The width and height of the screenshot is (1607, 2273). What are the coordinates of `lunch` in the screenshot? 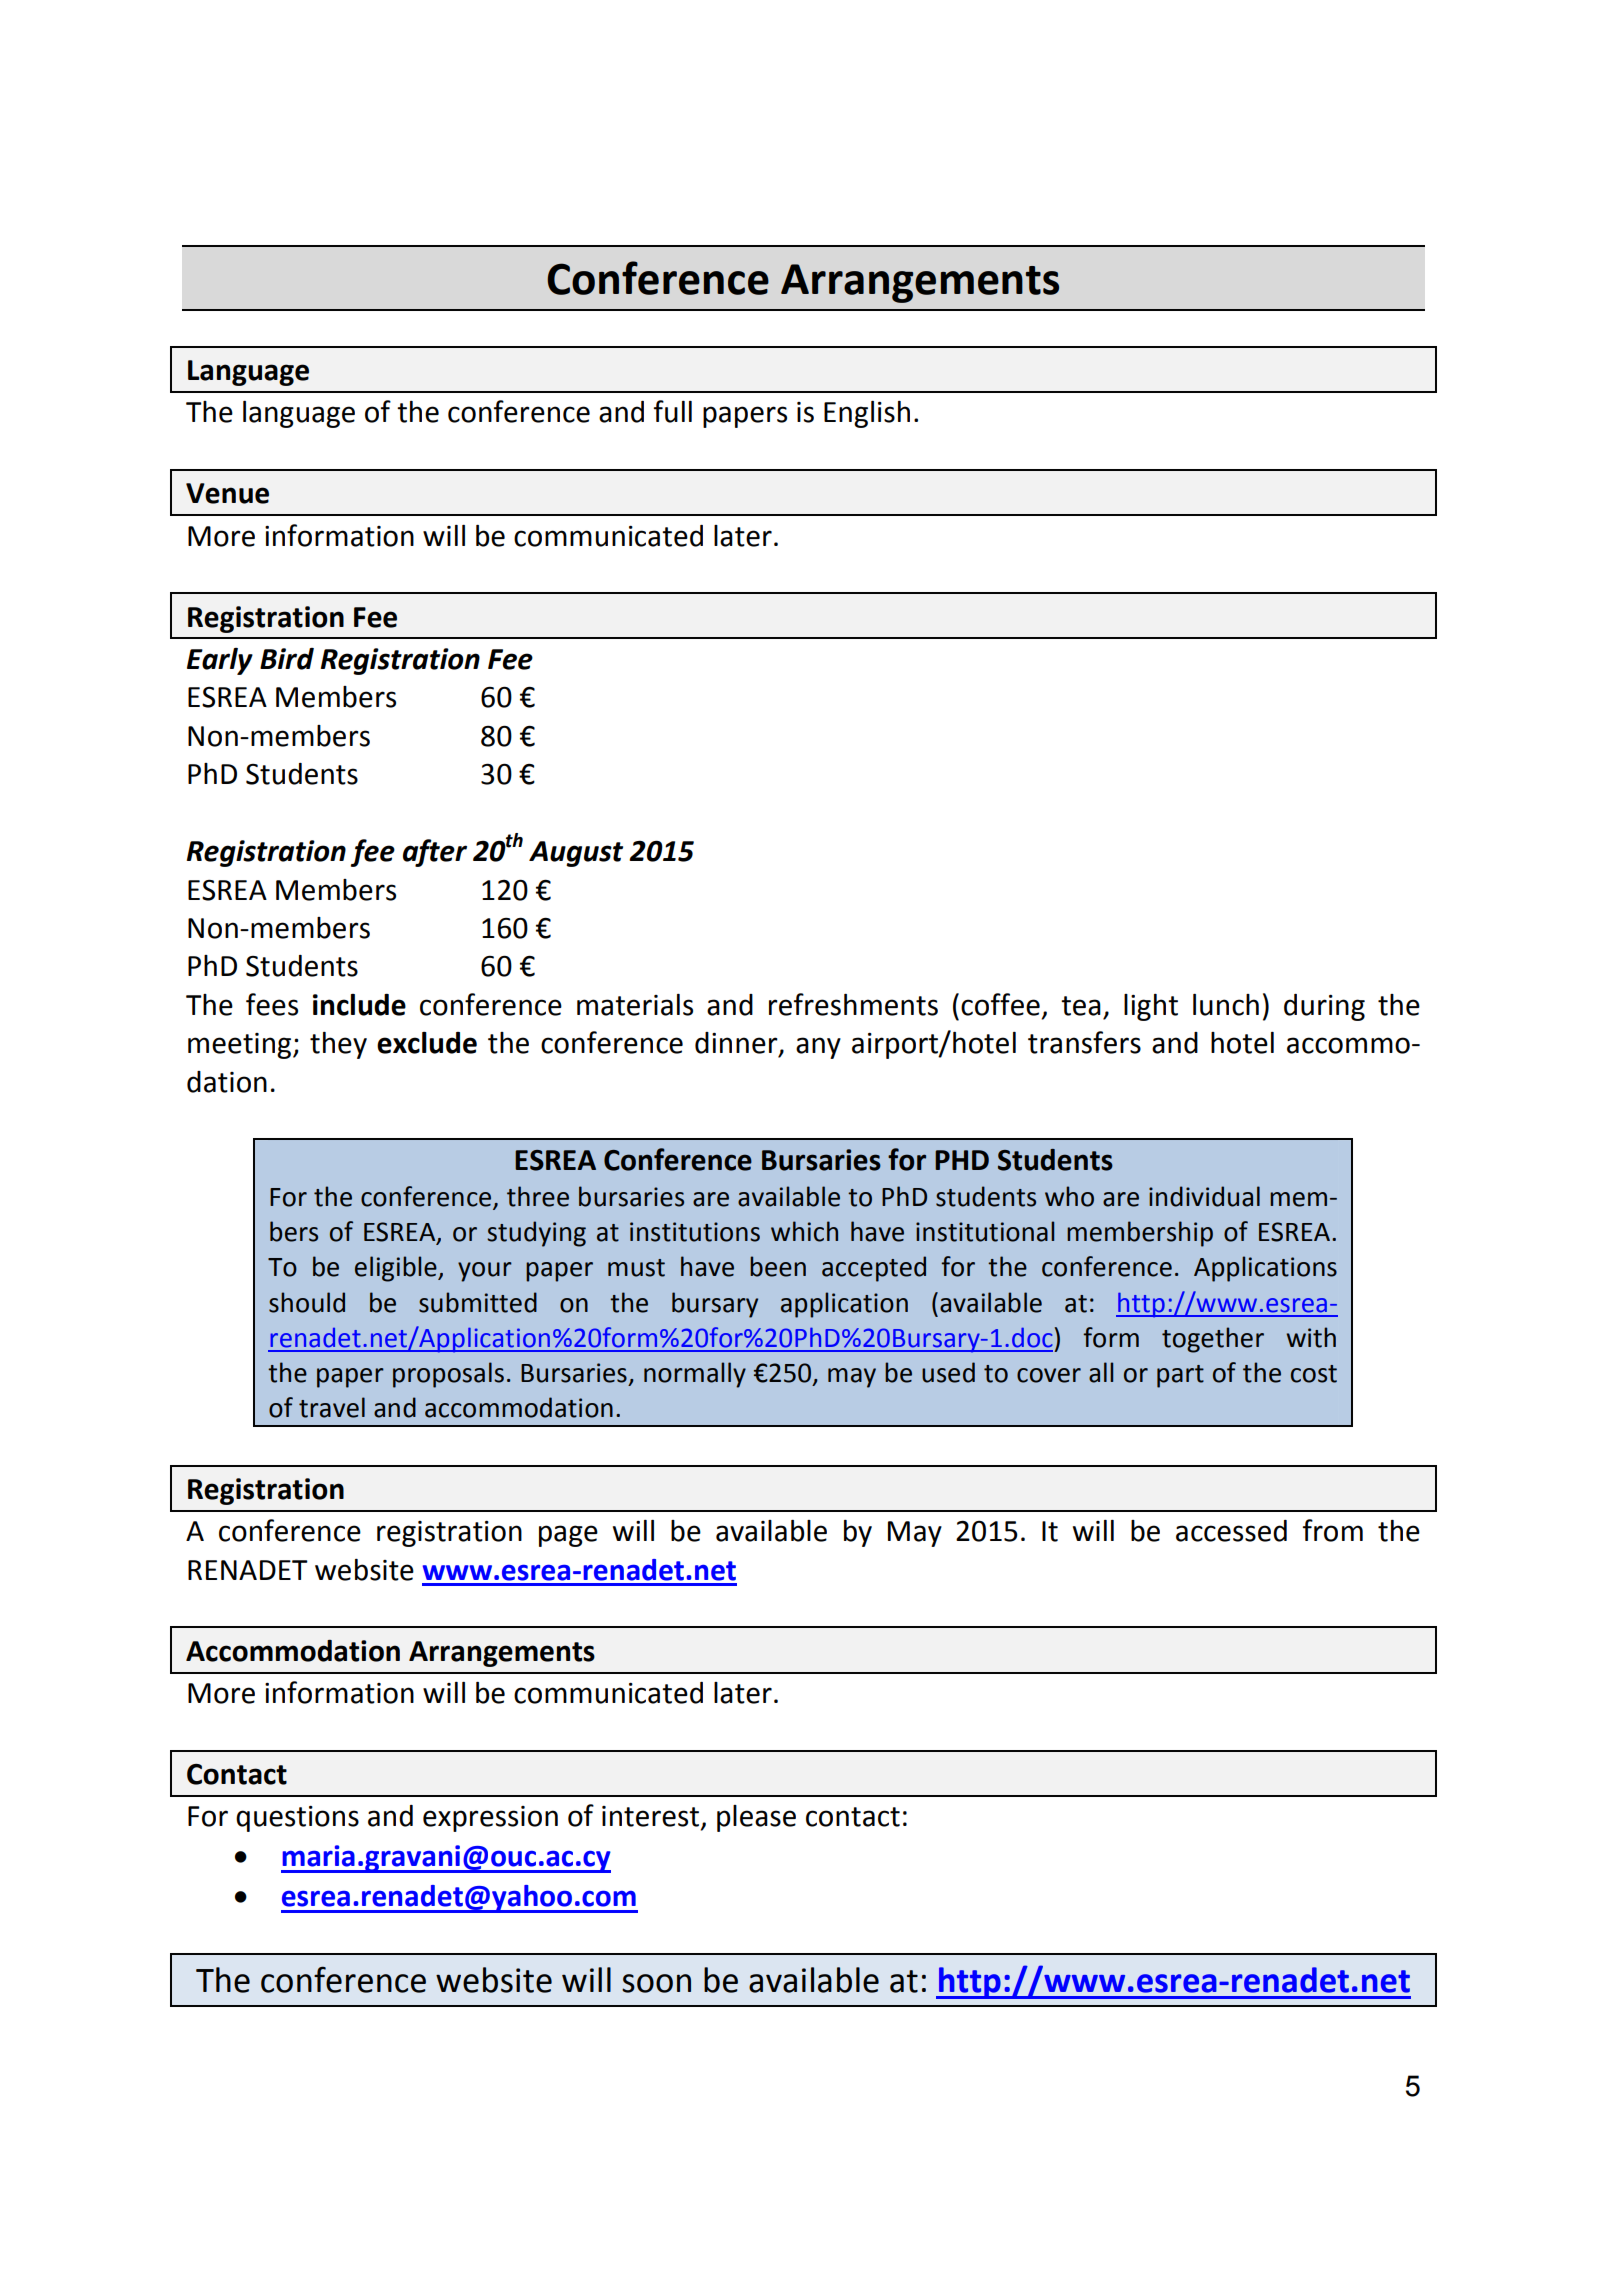 It's located at (1226, 1005).
